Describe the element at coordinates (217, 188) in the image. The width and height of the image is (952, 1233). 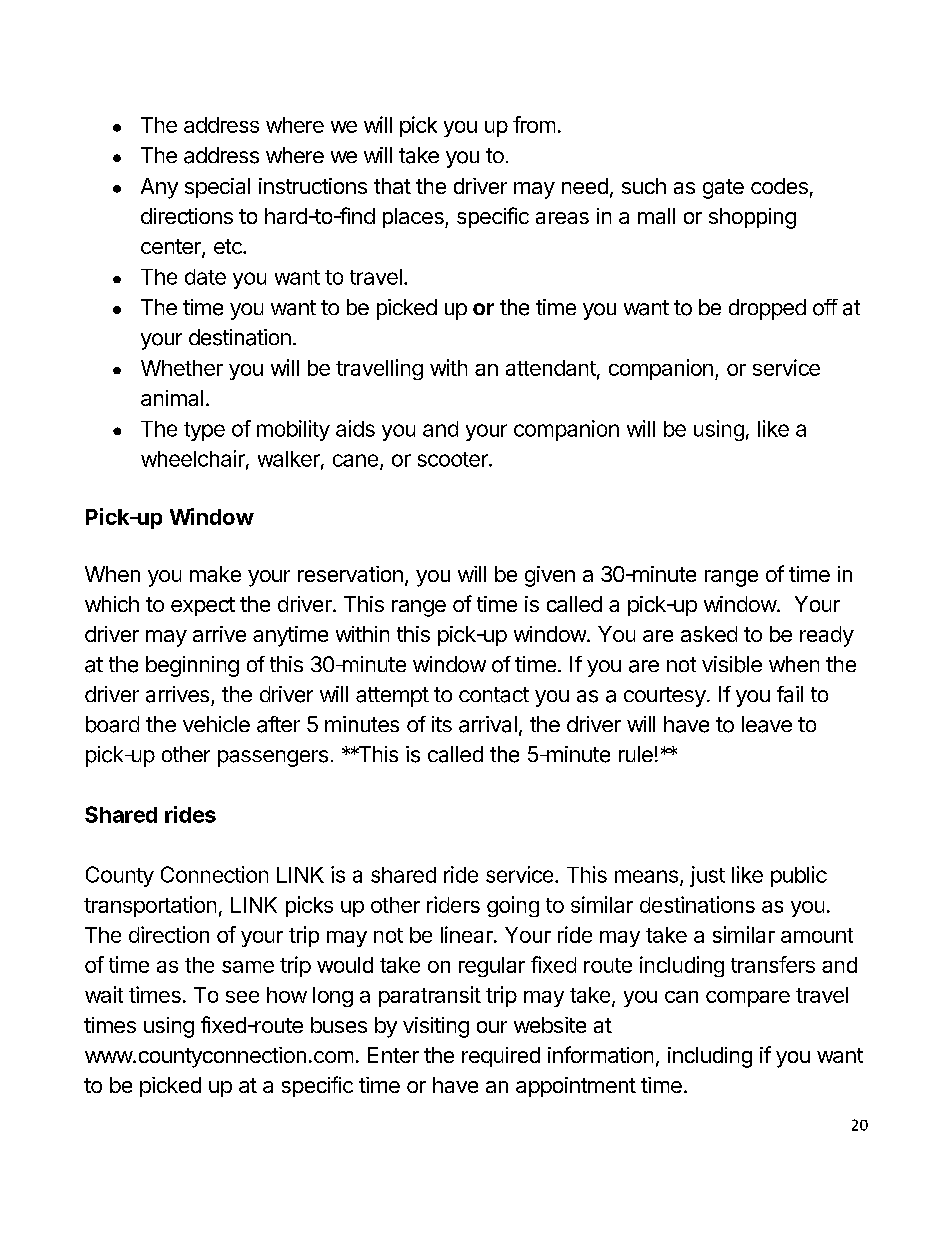
I see `special` at that location.
